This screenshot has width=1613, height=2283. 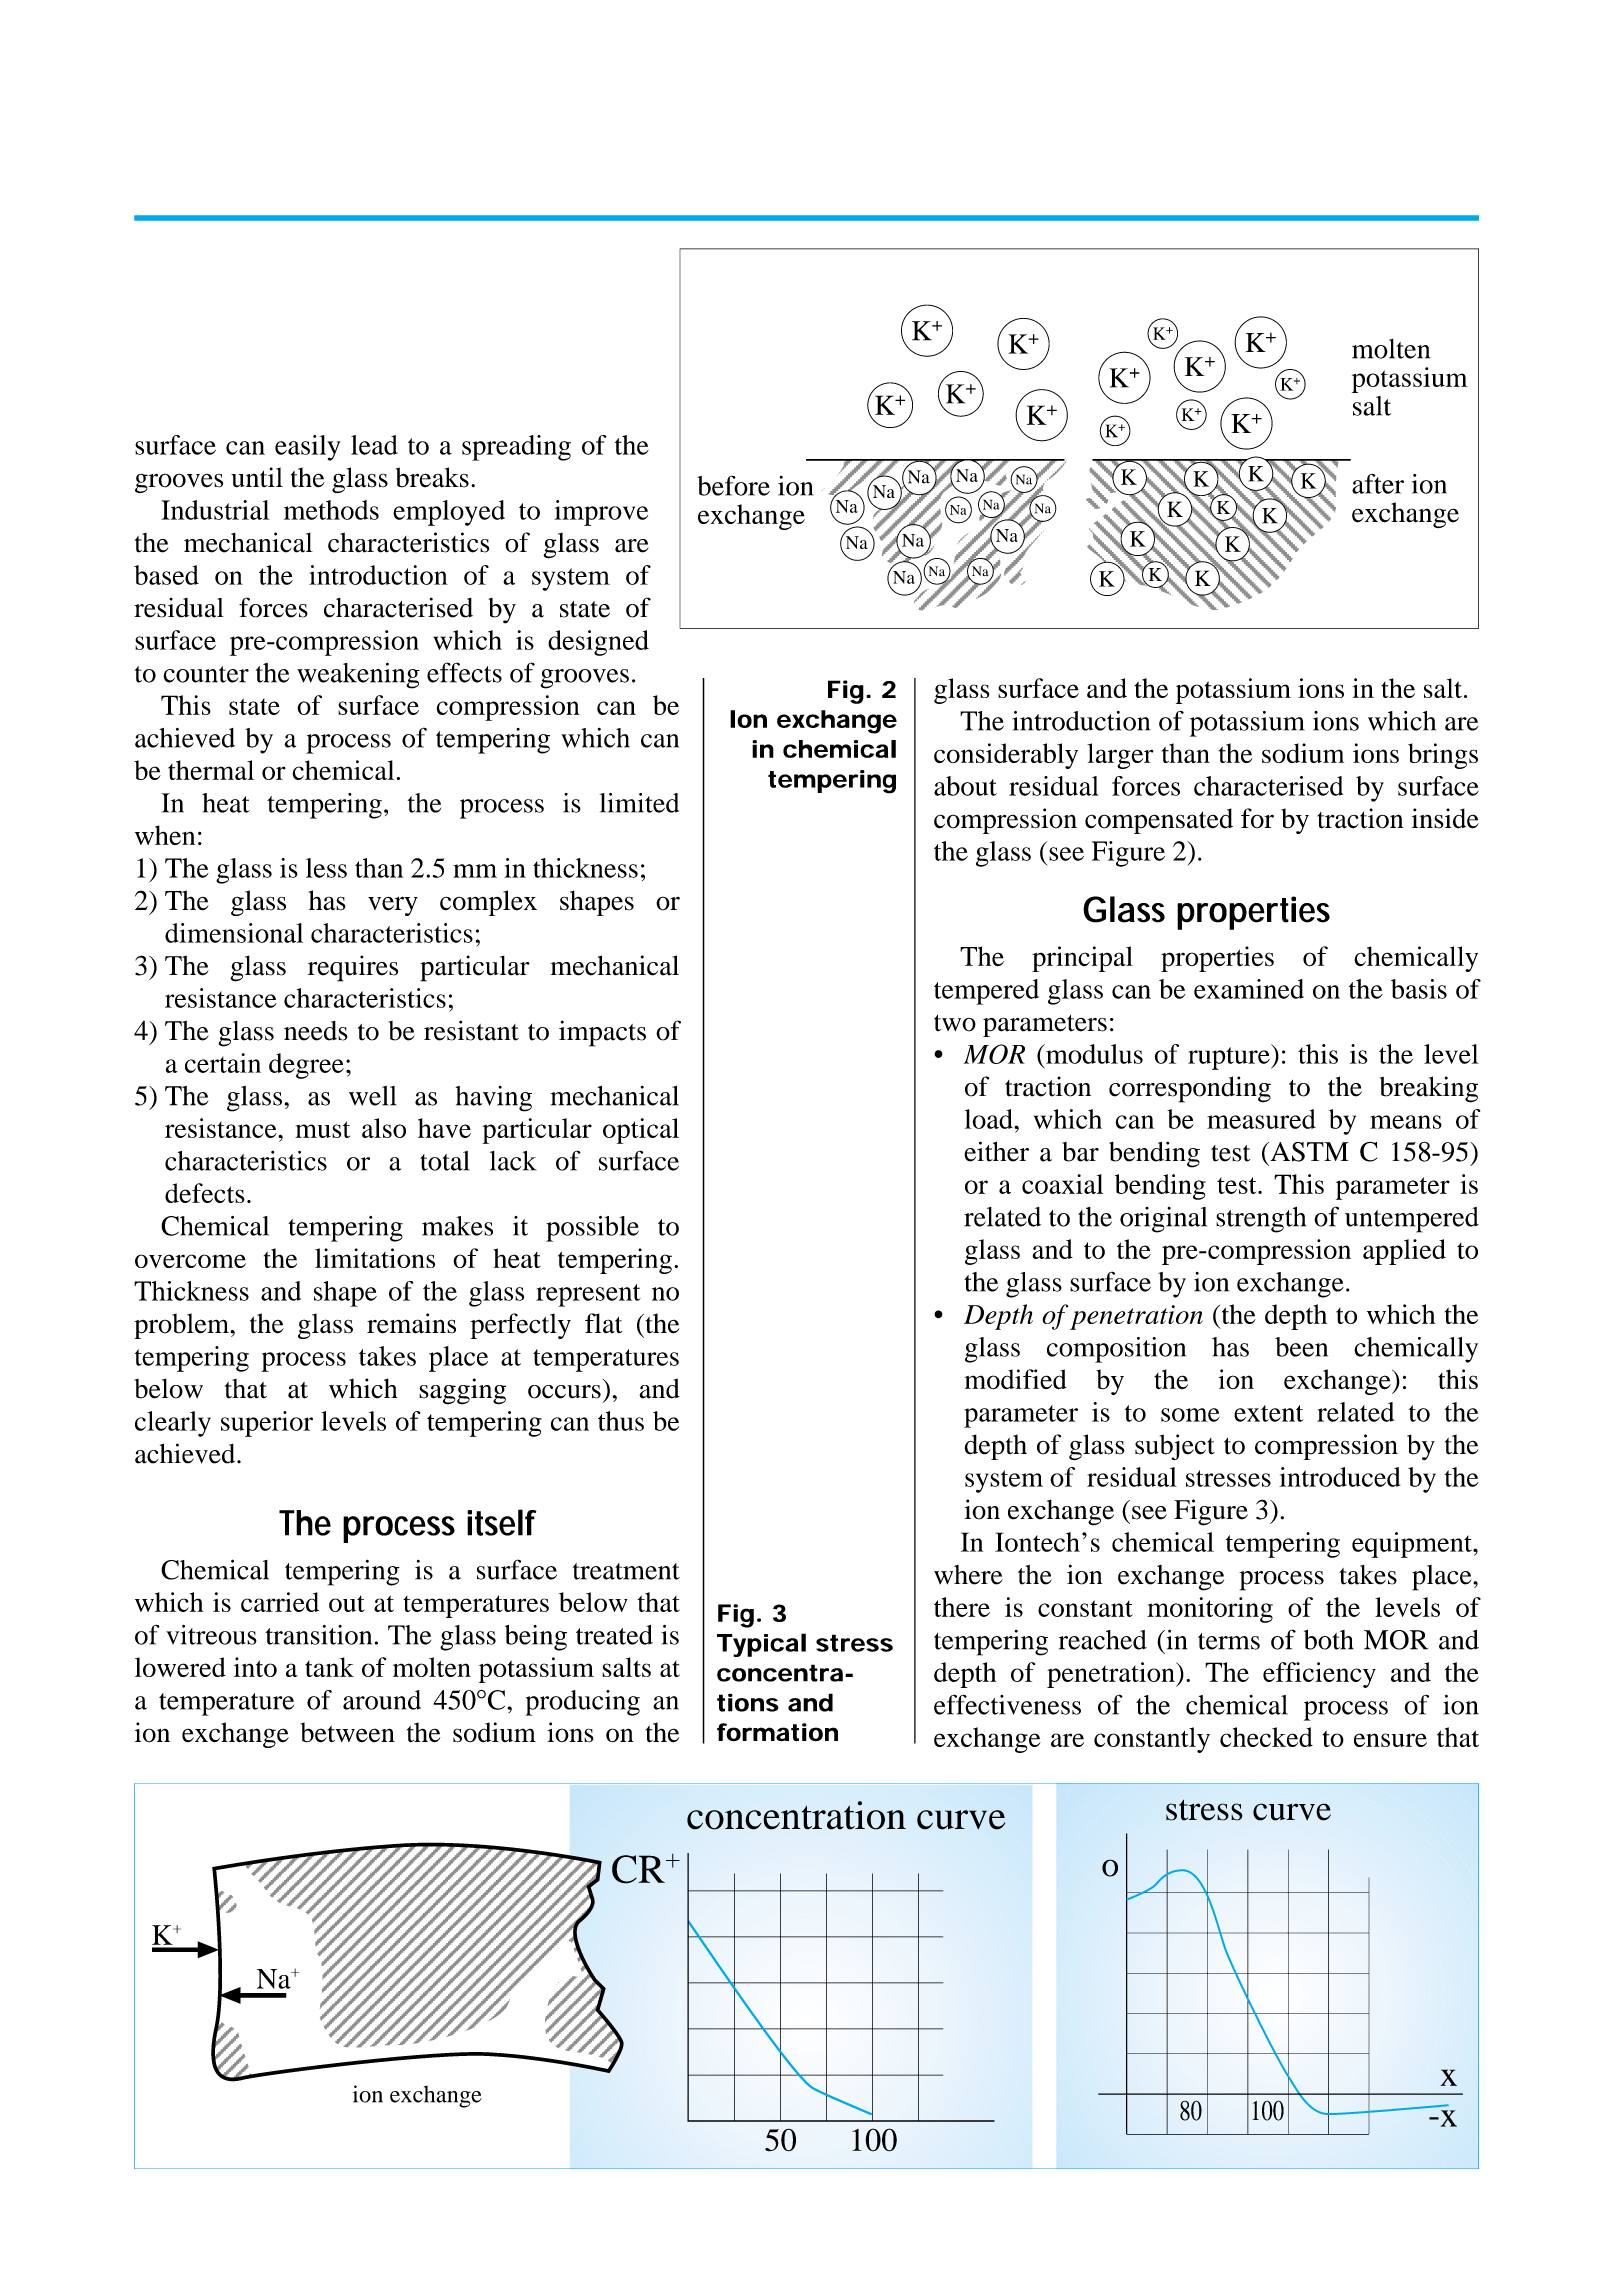 I want to click on methods, so click(x=331, y=510).
